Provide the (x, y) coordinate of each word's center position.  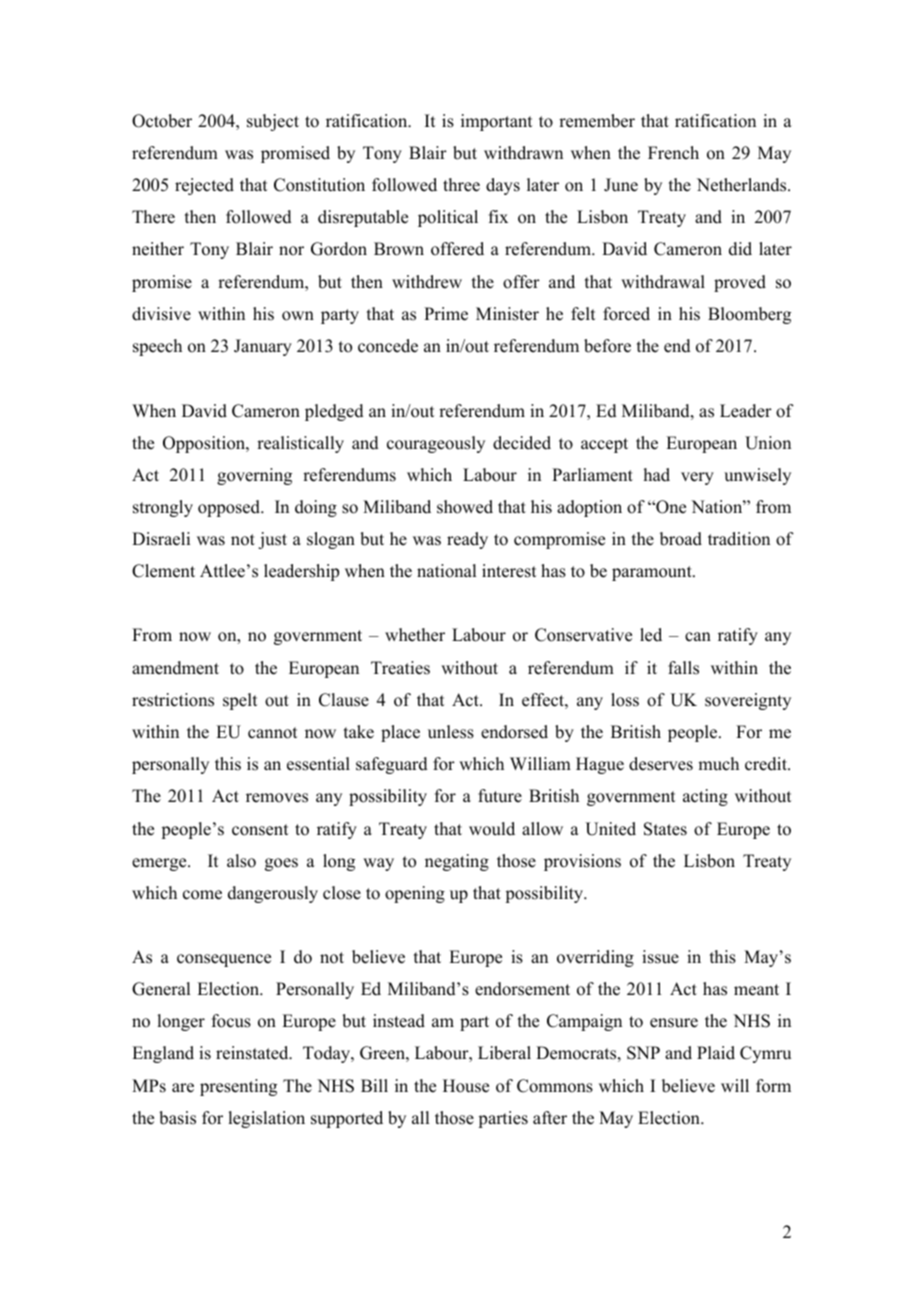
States (665, 829)
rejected (204, 186)
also (241, 861)
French (673, 153)
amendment (175, 668)
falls (683, 668)
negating (457, 862)
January (263, 347)
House (466, 1086)
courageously (436, 444)
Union (768, 443)
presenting (238, 1087)
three (461, 185)
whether (415, 635)
